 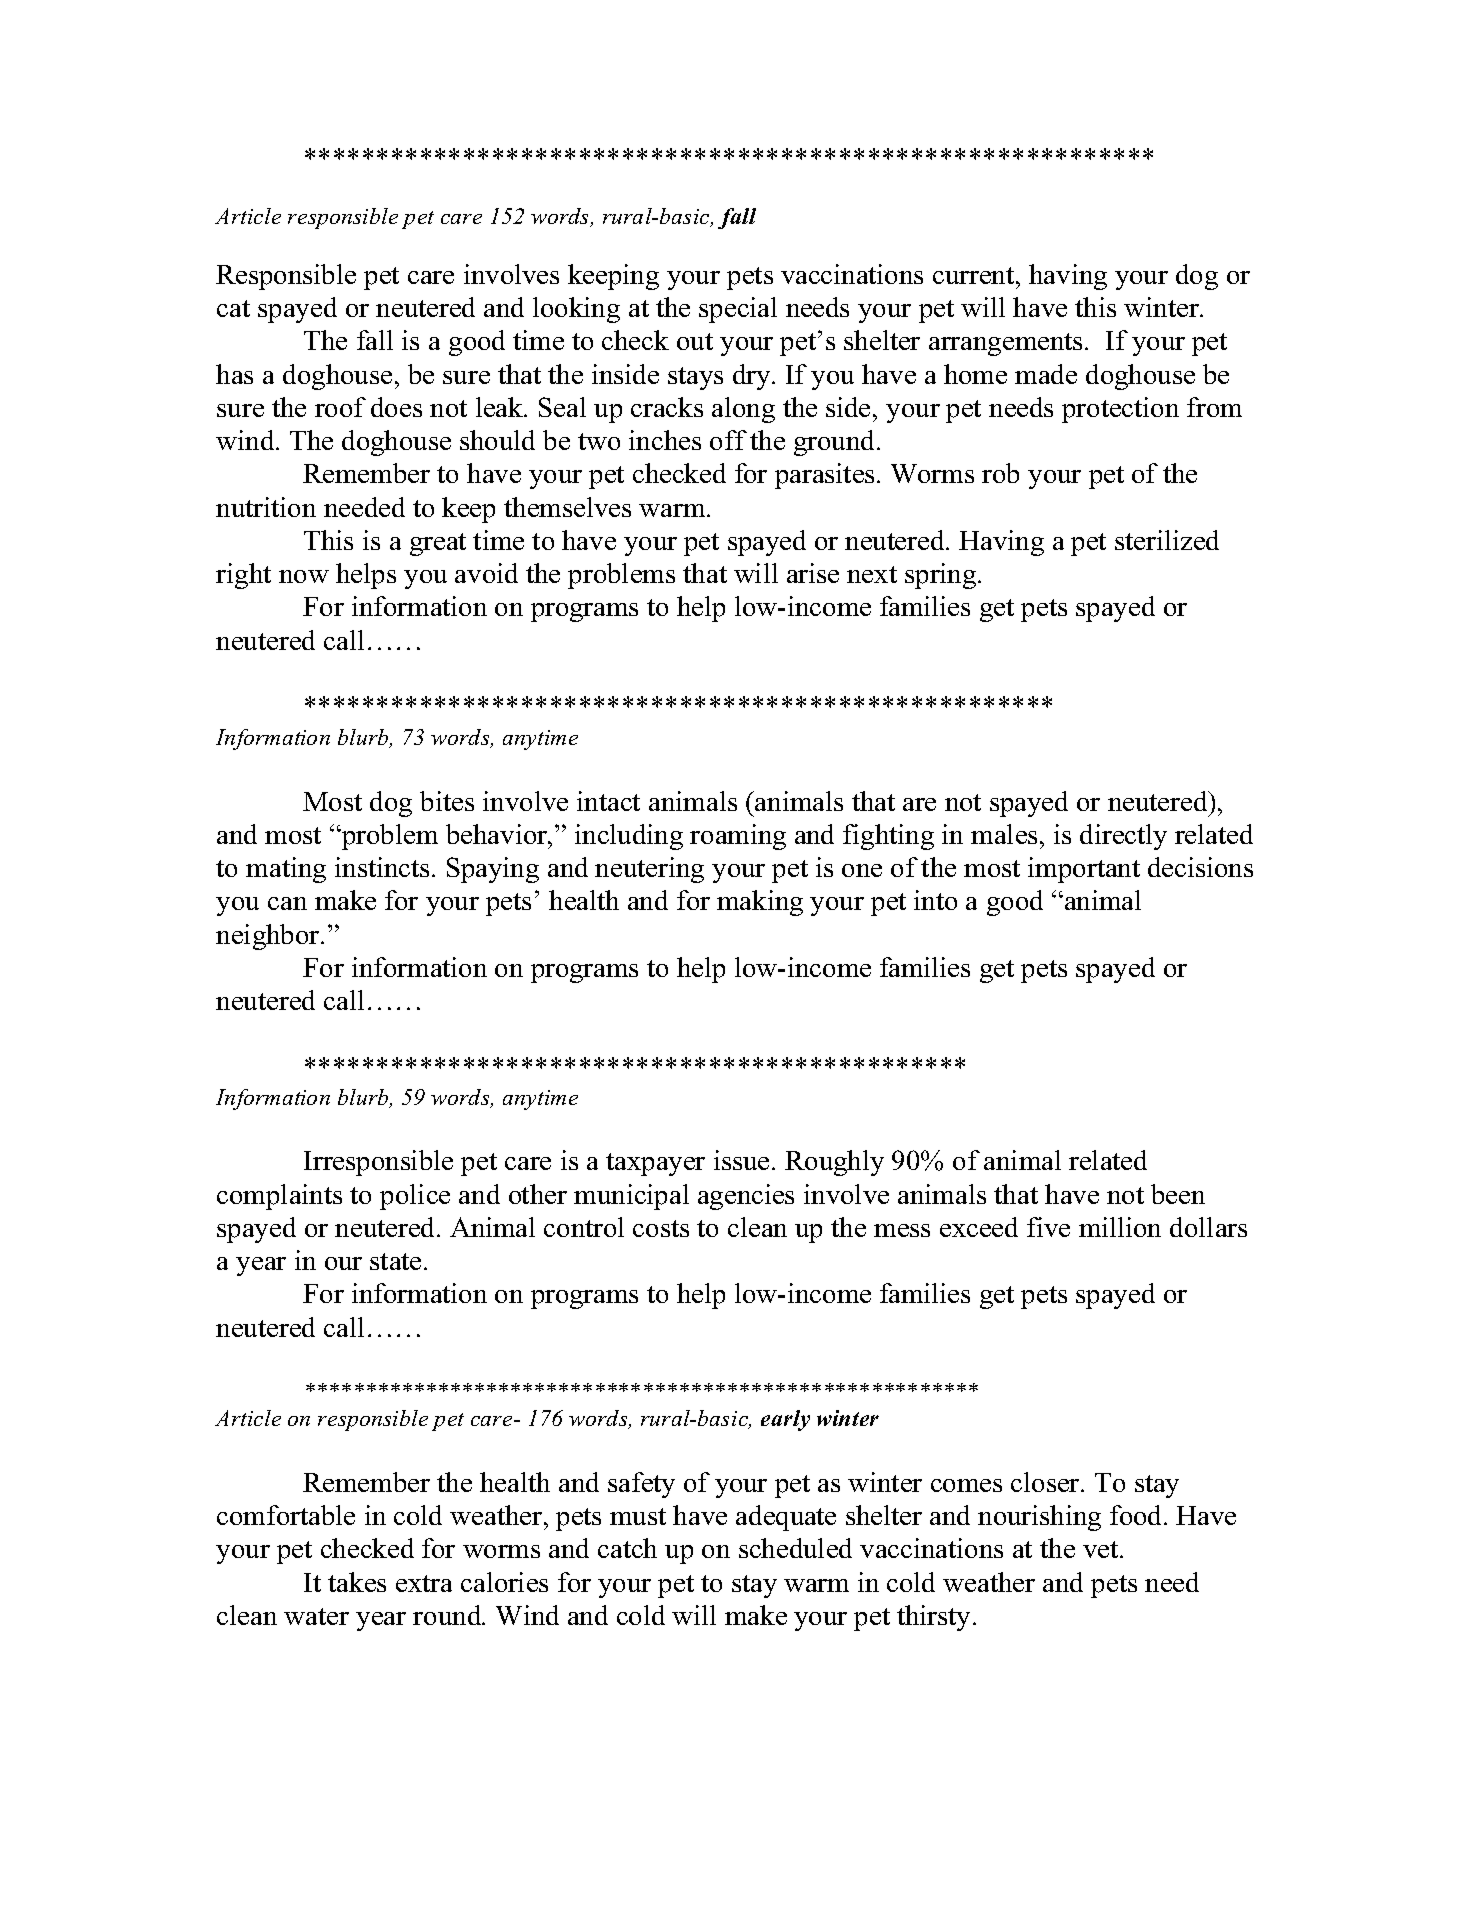 What do you see at coordinates (1120, 1227) in the document?
I see `million` at bounding box center [1120, 1227].
